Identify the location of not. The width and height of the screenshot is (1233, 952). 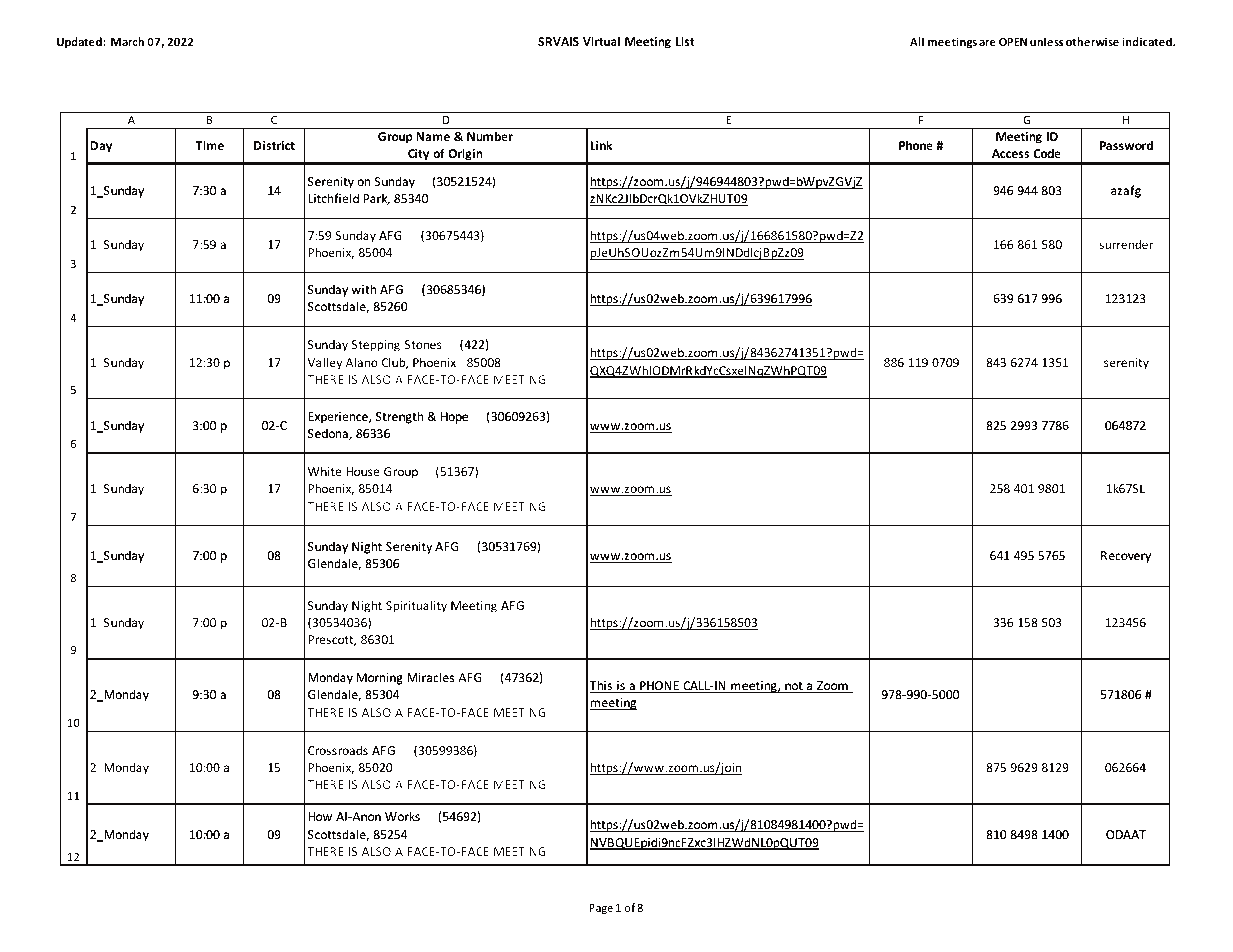
(794, 687).
